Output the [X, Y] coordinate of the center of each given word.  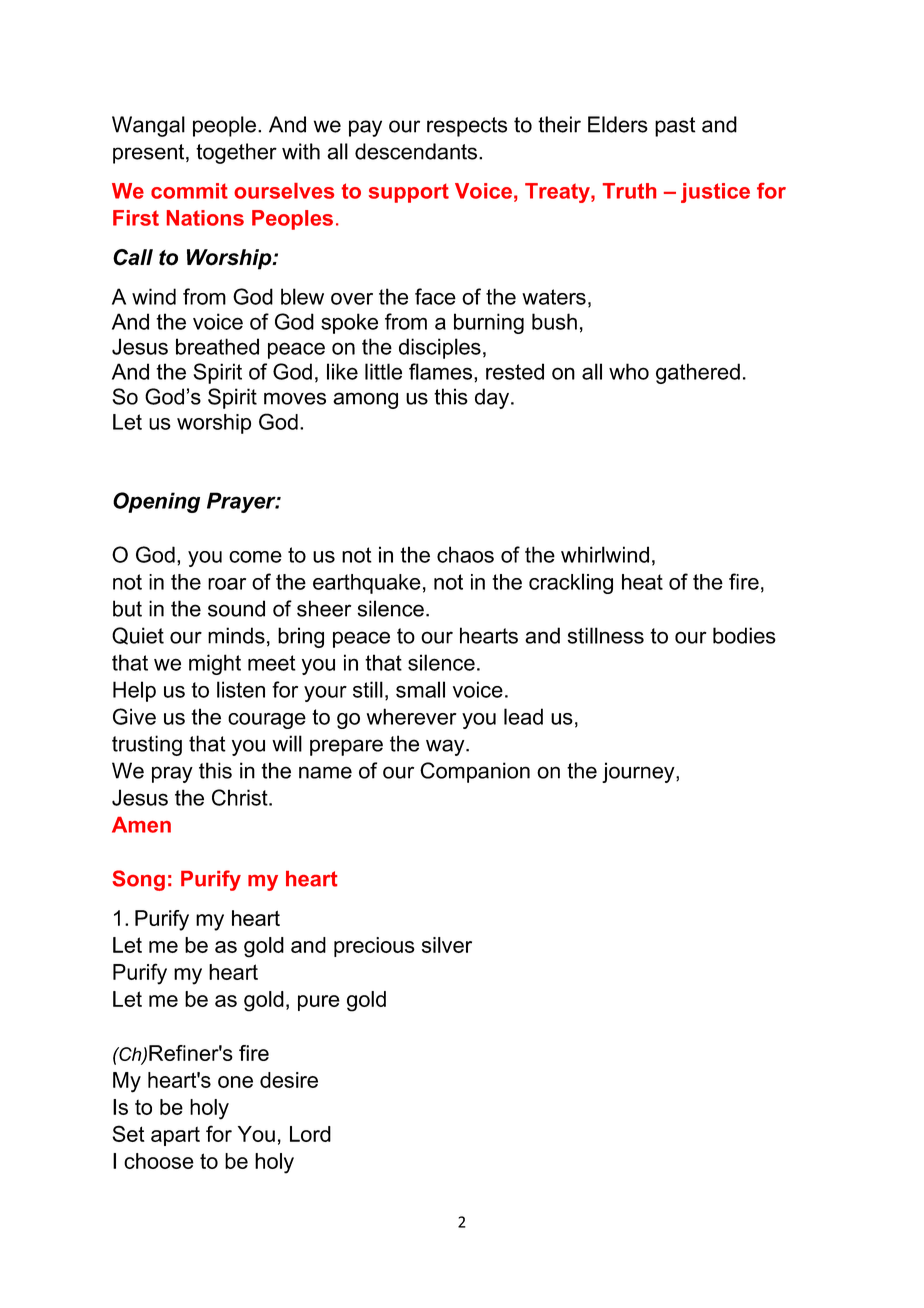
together [236, 153]
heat [642, 582]
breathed [217, 346]
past [675, 127]
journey [639, 772]
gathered [698, 373]
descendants [416, 151]
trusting [147, 745]
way [446, 747]
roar [227, 584]
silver [447, 945]
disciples [440, 348]
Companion [475, 772]
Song [138, 880]
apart [175, 1136]
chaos [465, 554]
